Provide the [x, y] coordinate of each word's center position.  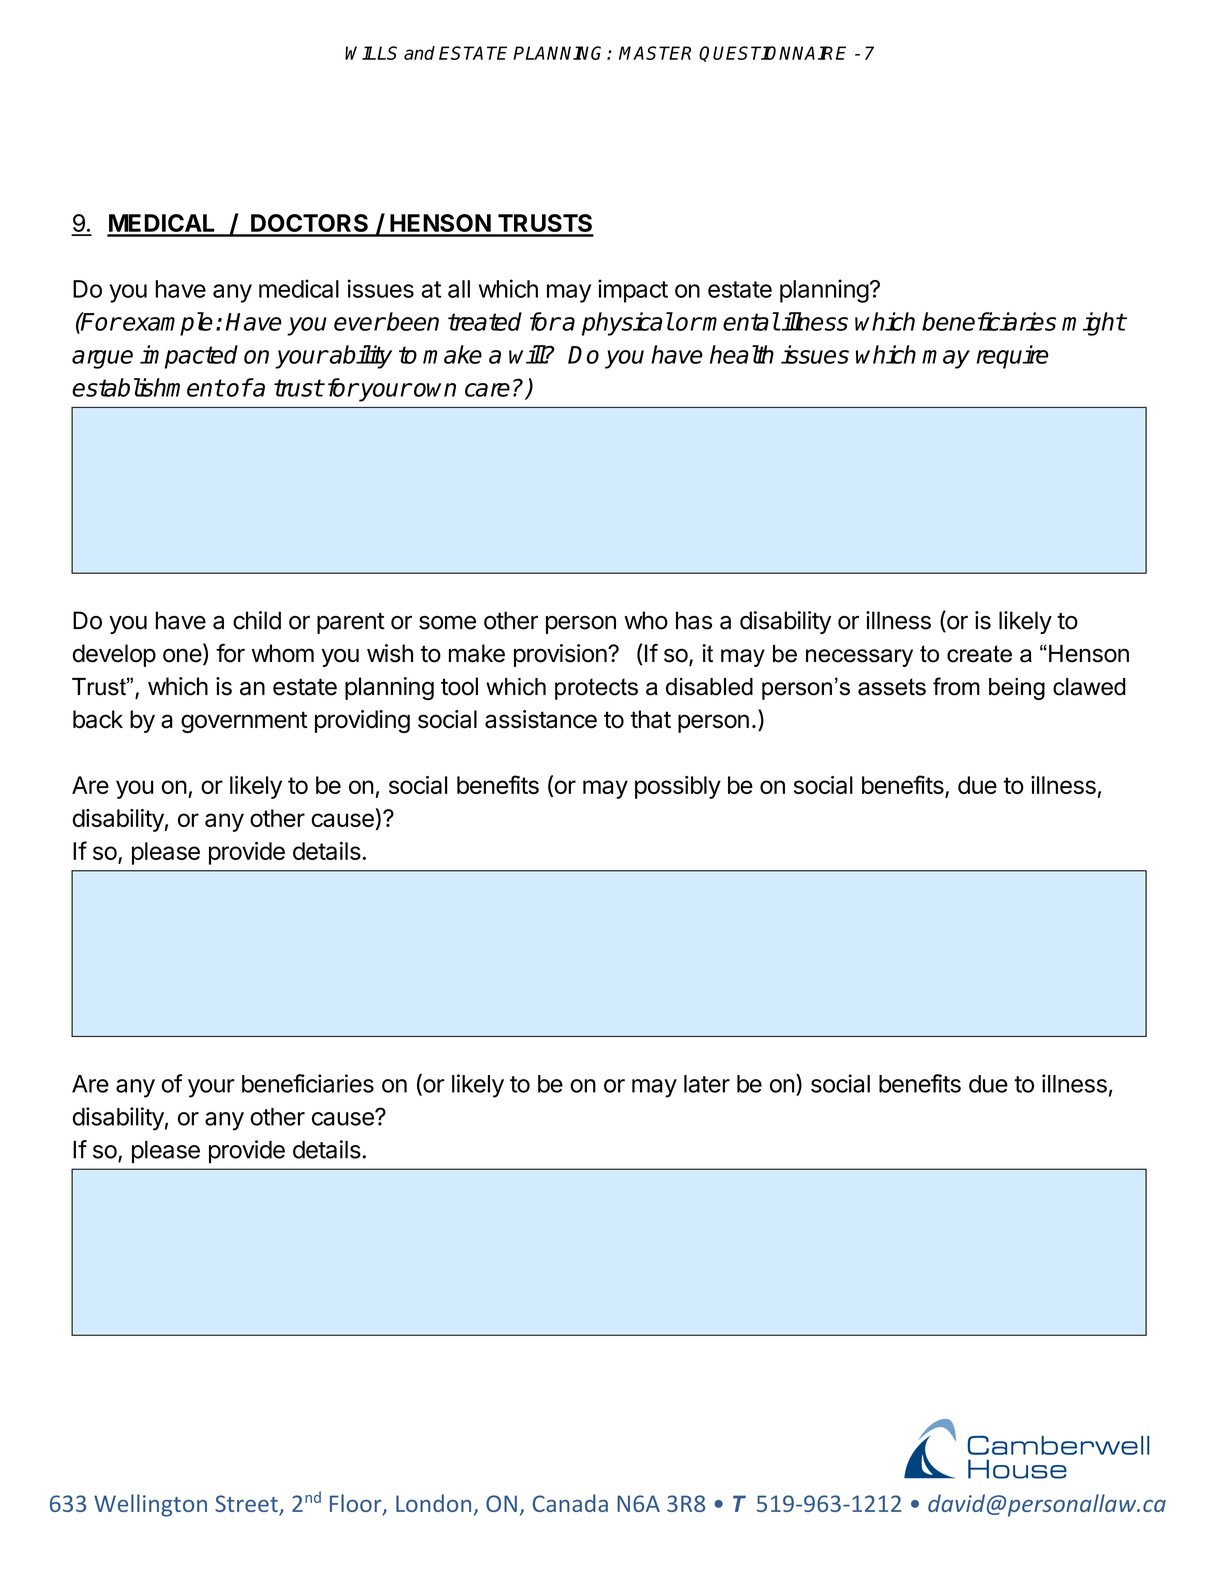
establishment [148, 387]
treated [485, 321]
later [707, 1084]
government [244, 722]
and [419, 53]
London [433, 1503]
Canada [570, 1503]
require [1012, 357]
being [1017, 689]
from [956, 686]
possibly [678, 787]
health [742, 354]
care [487, 390]
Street [247, 1505]
